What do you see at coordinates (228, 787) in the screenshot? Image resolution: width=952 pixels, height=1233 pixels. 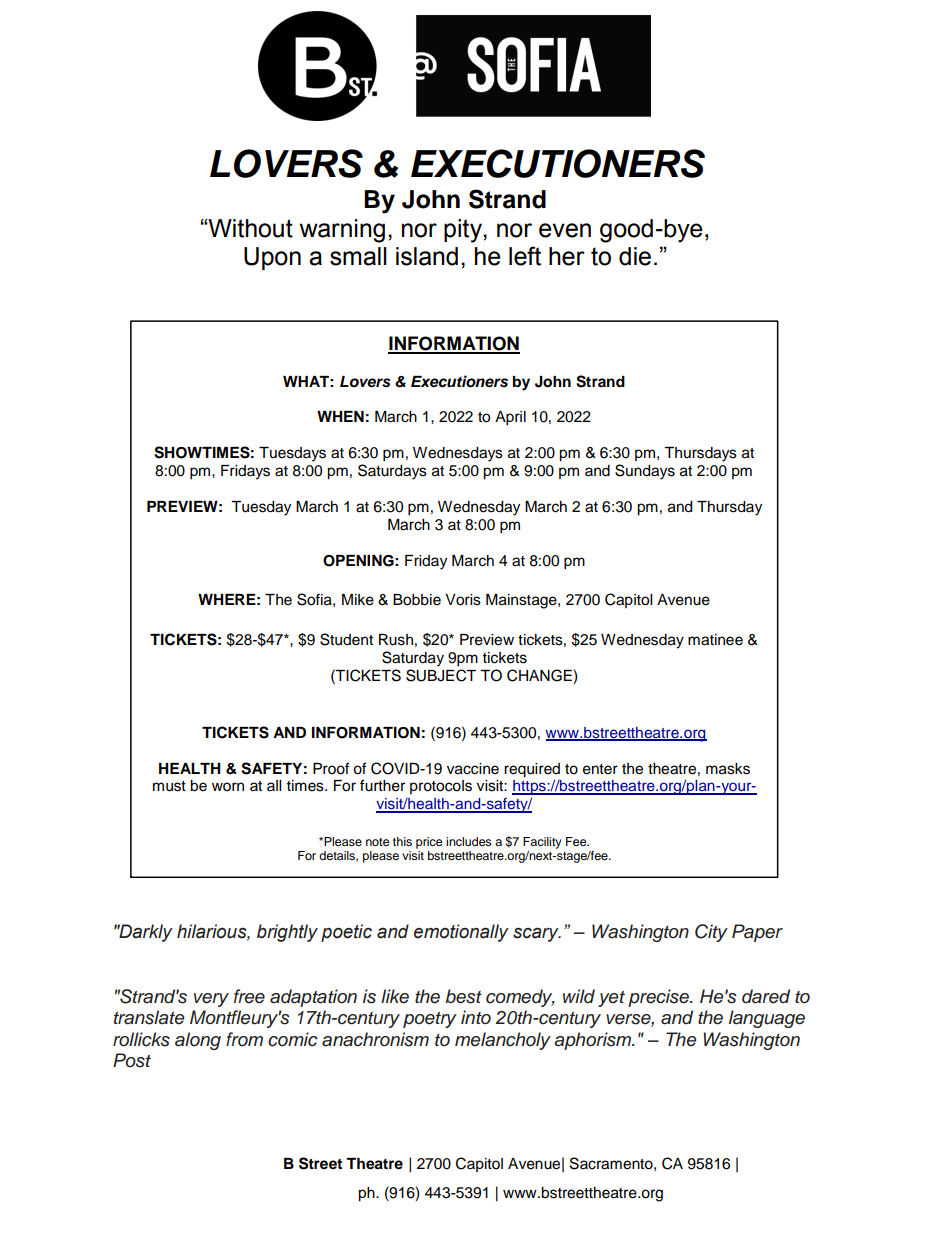 I see `worn` at bounding box center [228, 787].
